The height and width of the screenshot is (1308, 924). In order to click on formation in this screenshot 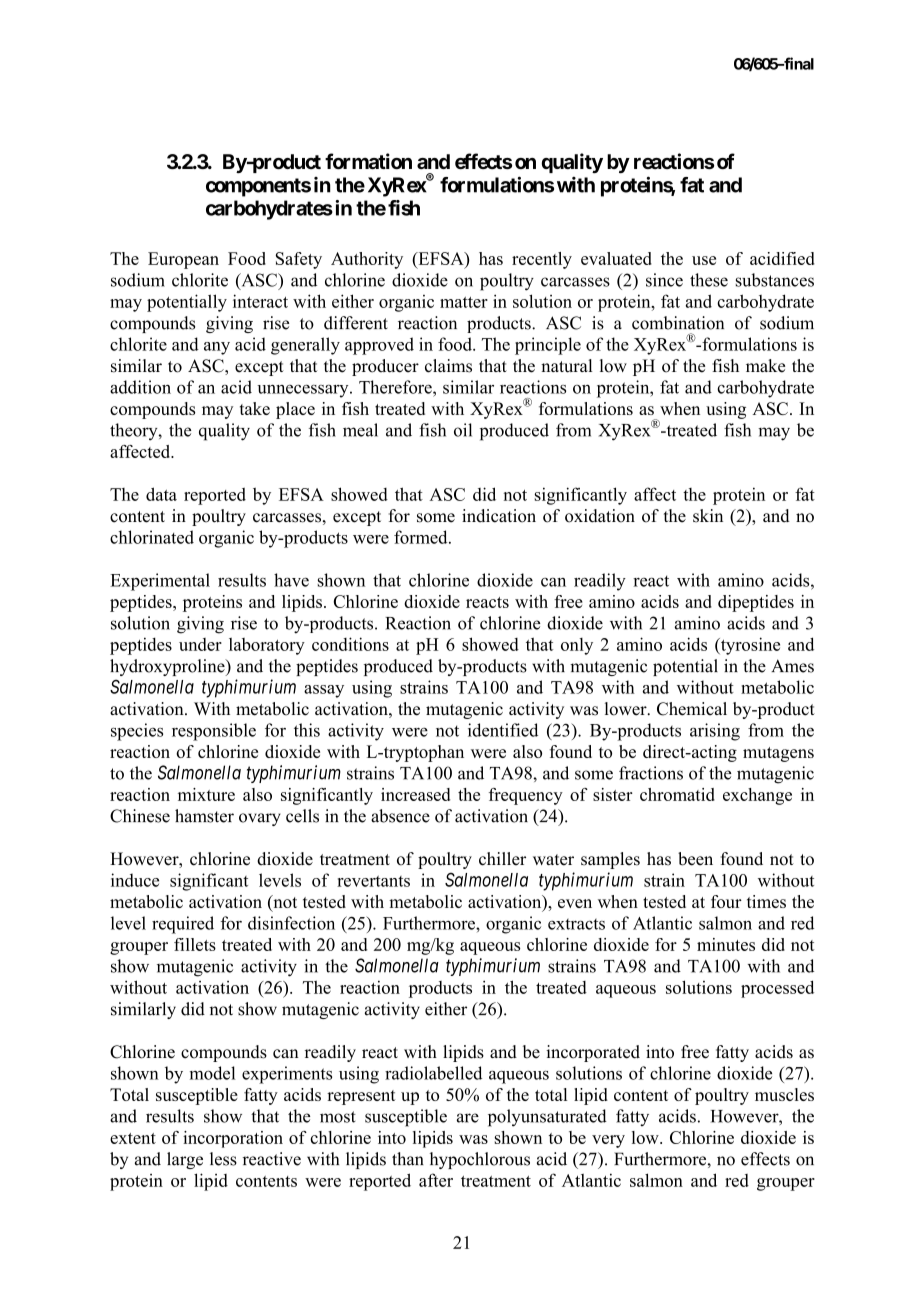, I will do `click(368, 161)`.
